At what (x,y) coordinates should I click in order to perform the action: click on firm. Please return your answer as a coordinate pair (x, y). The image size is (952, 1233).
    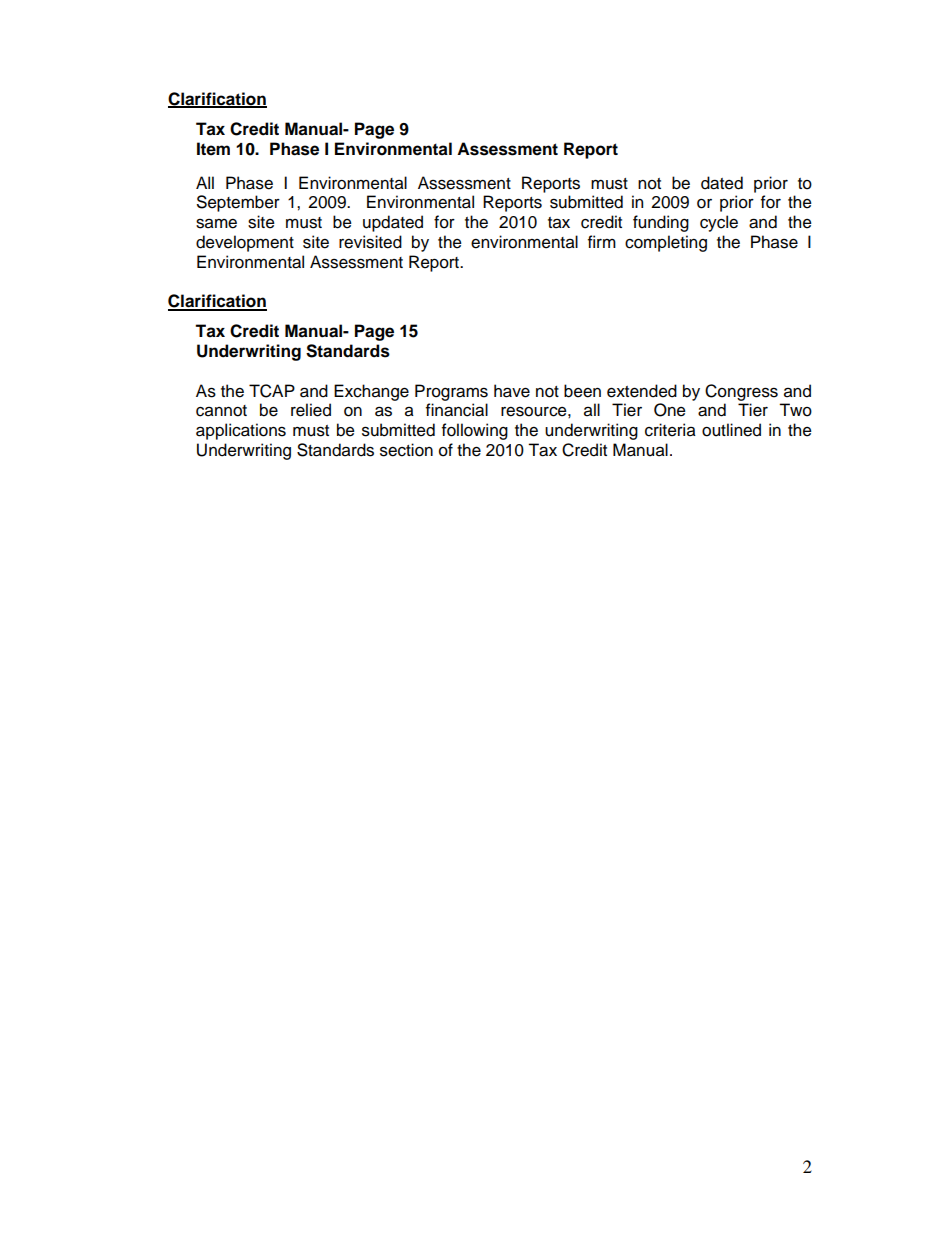
    Looking at the image, I should click on (602, 241).
